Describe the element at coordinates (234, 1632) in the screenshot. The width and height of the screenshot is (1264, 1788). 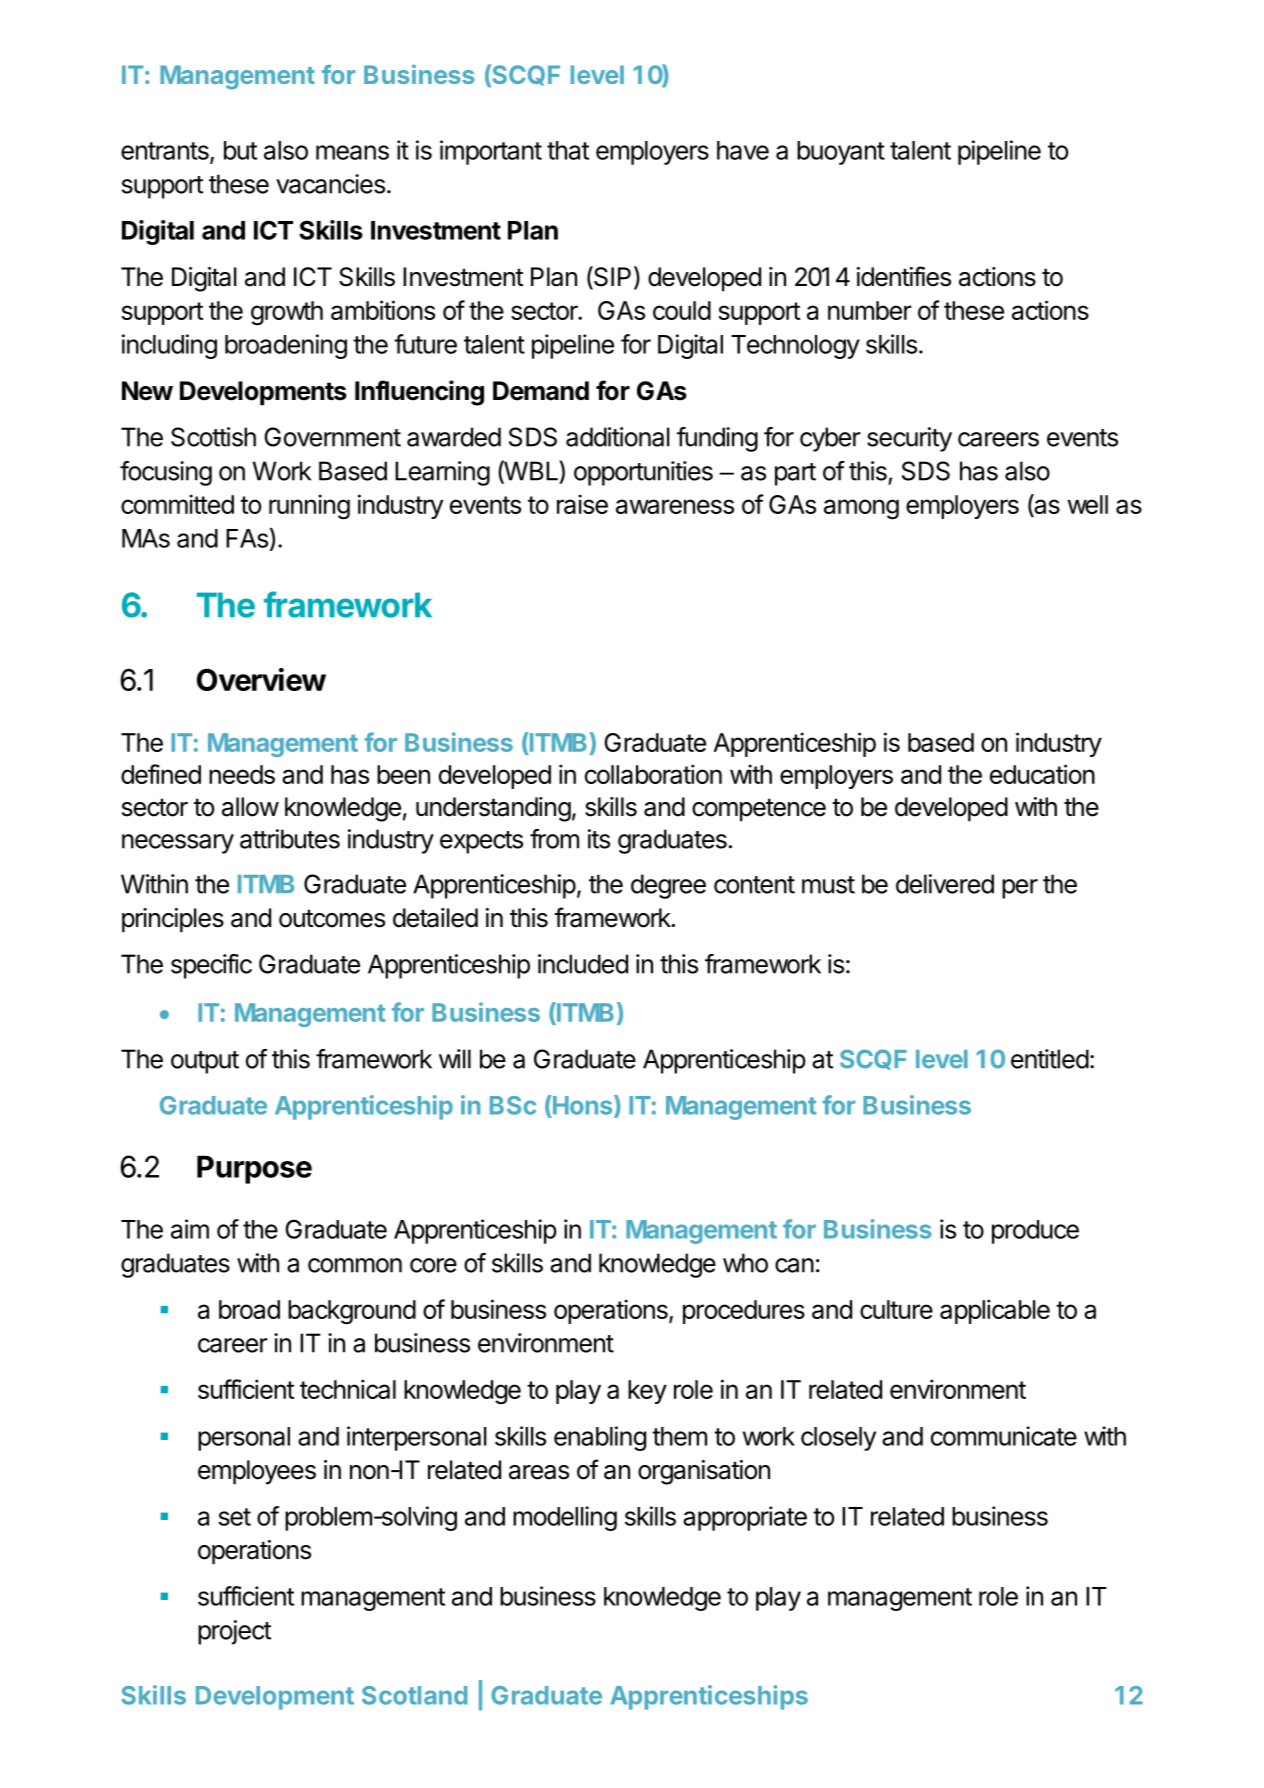
I see `project` at that location.
